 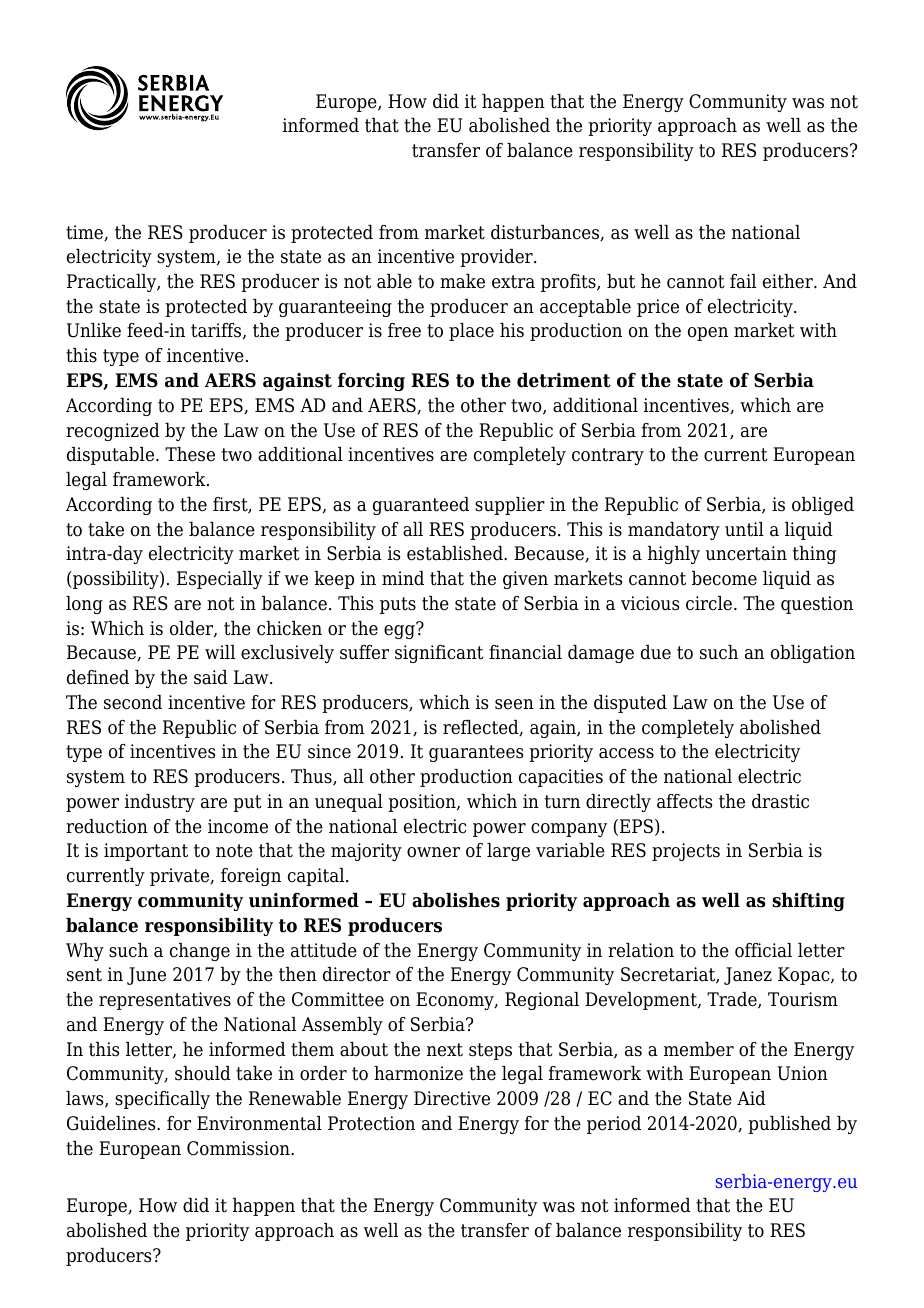 I want to click on established, so click(x=456, y=553).
